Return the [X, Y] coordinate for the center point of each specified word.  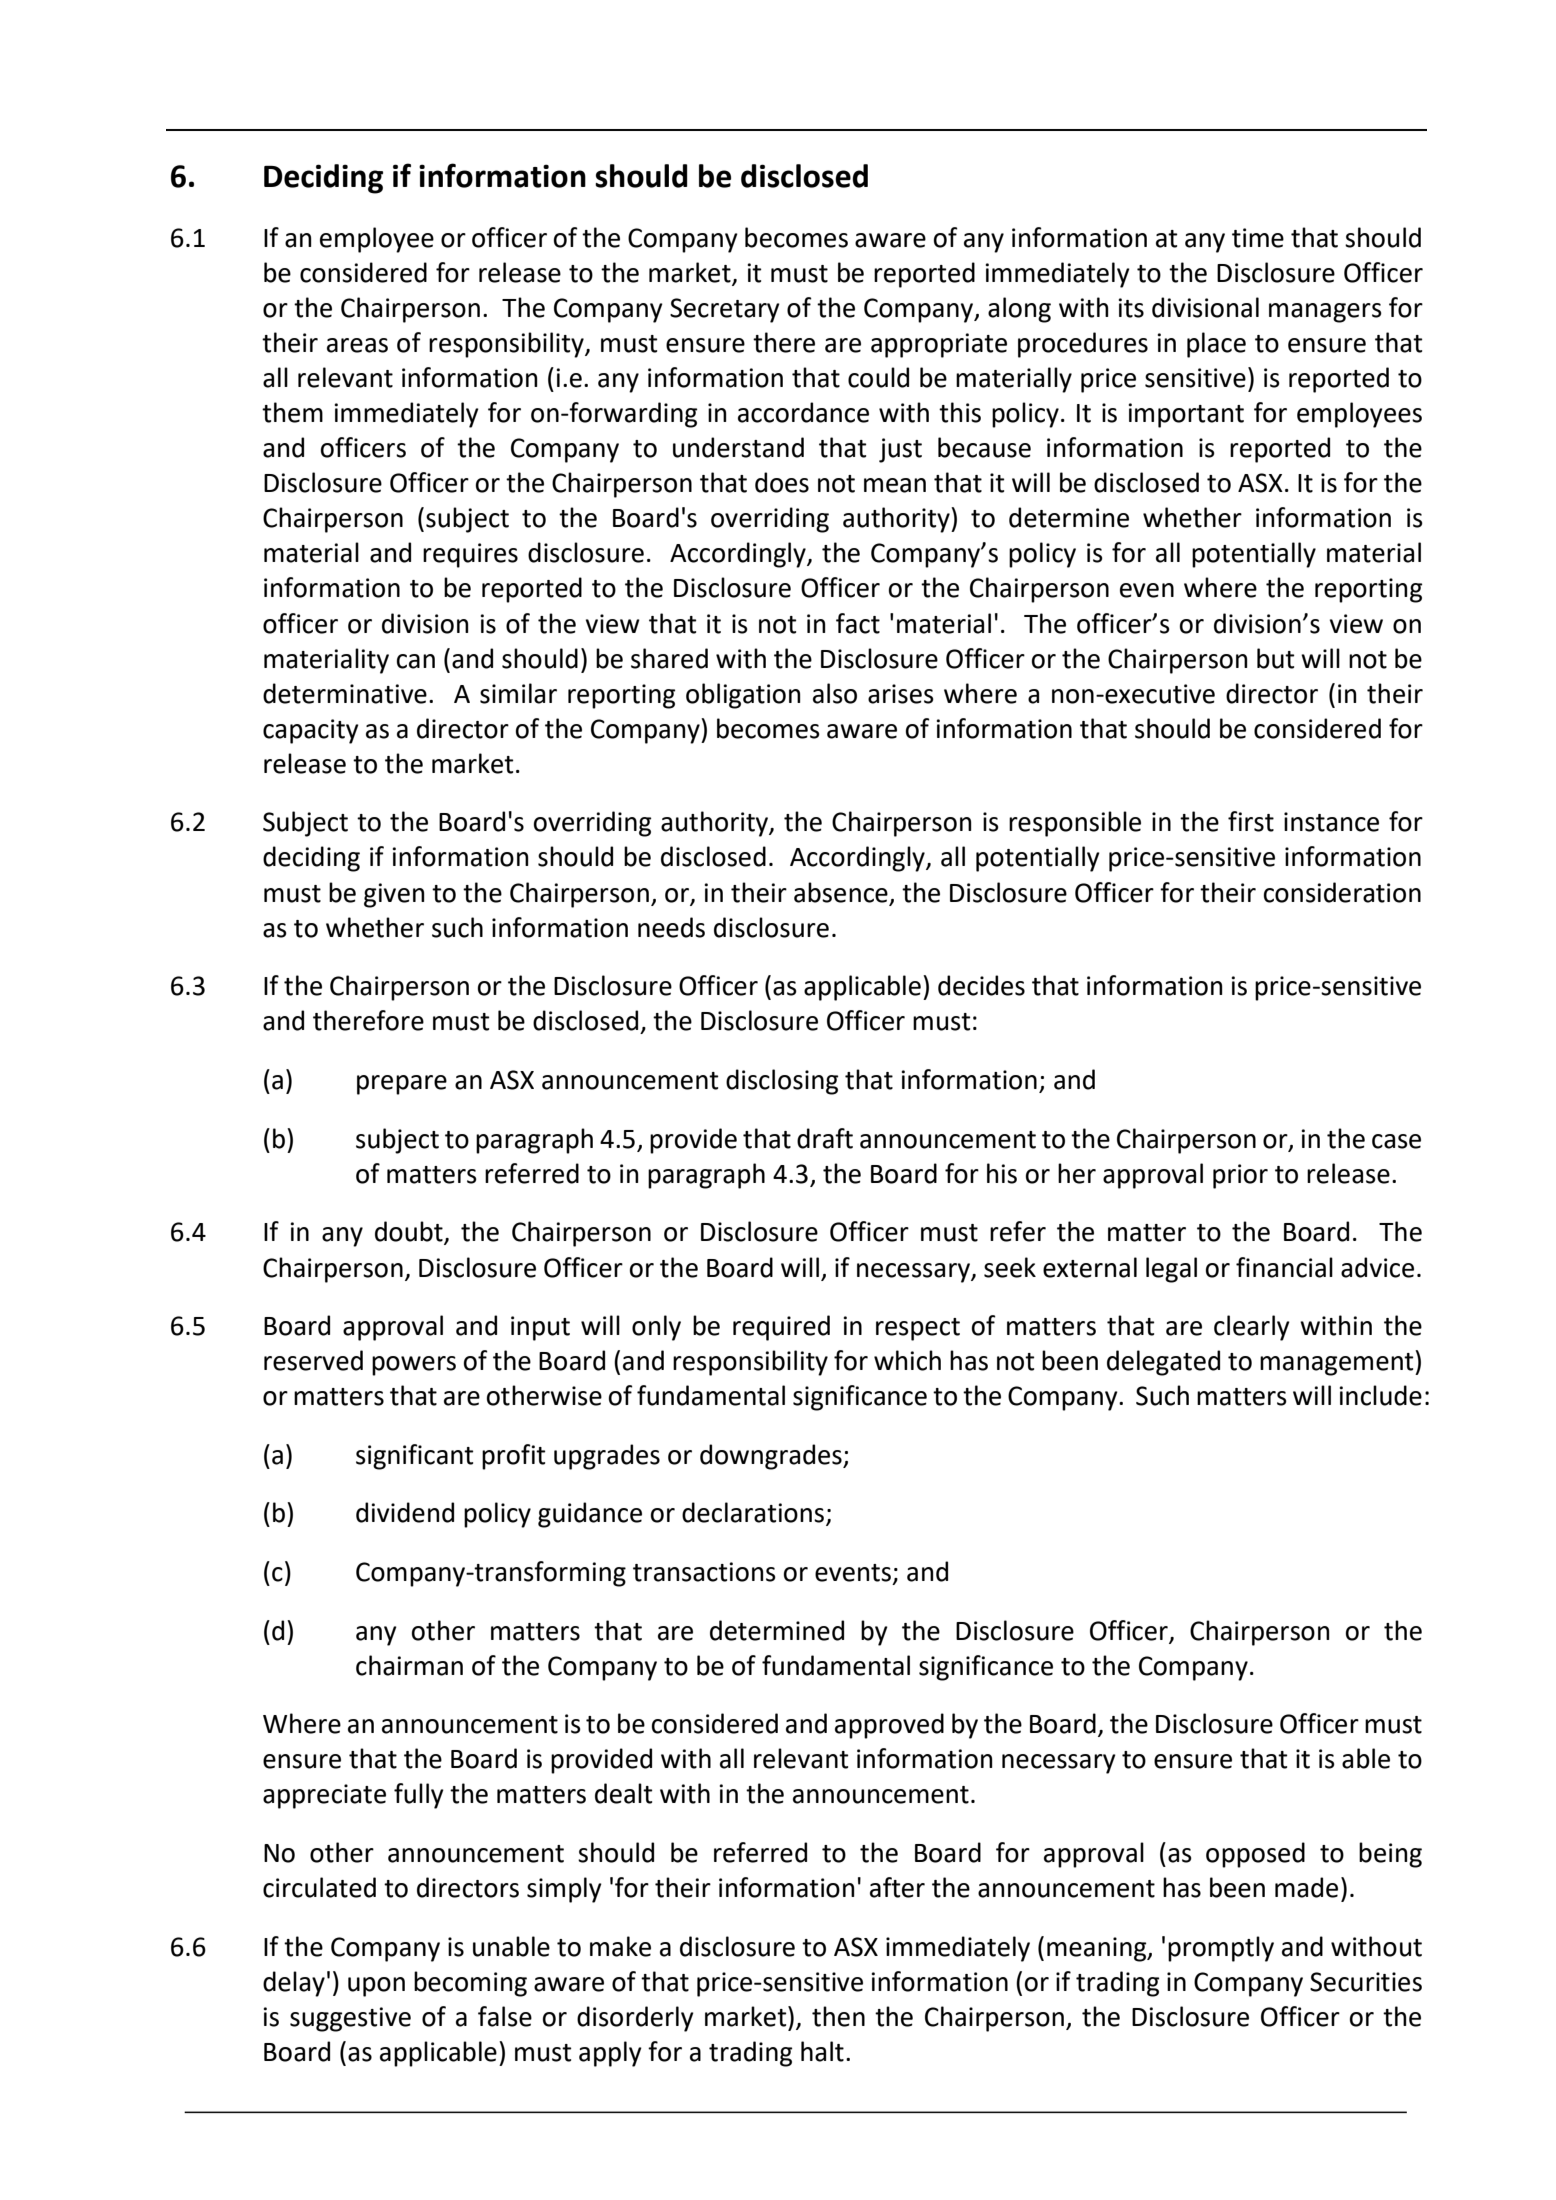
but [1275, 658]
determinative [345, 693]
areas [357, 345]
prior [1240, 1176]
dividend [405, 1512]
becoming [470, 1984]
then [838, 2016]
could [878, 377]
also [835, 693]
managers [1325, 313]
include [1380, 1395]
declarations [753, 1512]
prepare [402, 1085]
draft [825, 1138]
